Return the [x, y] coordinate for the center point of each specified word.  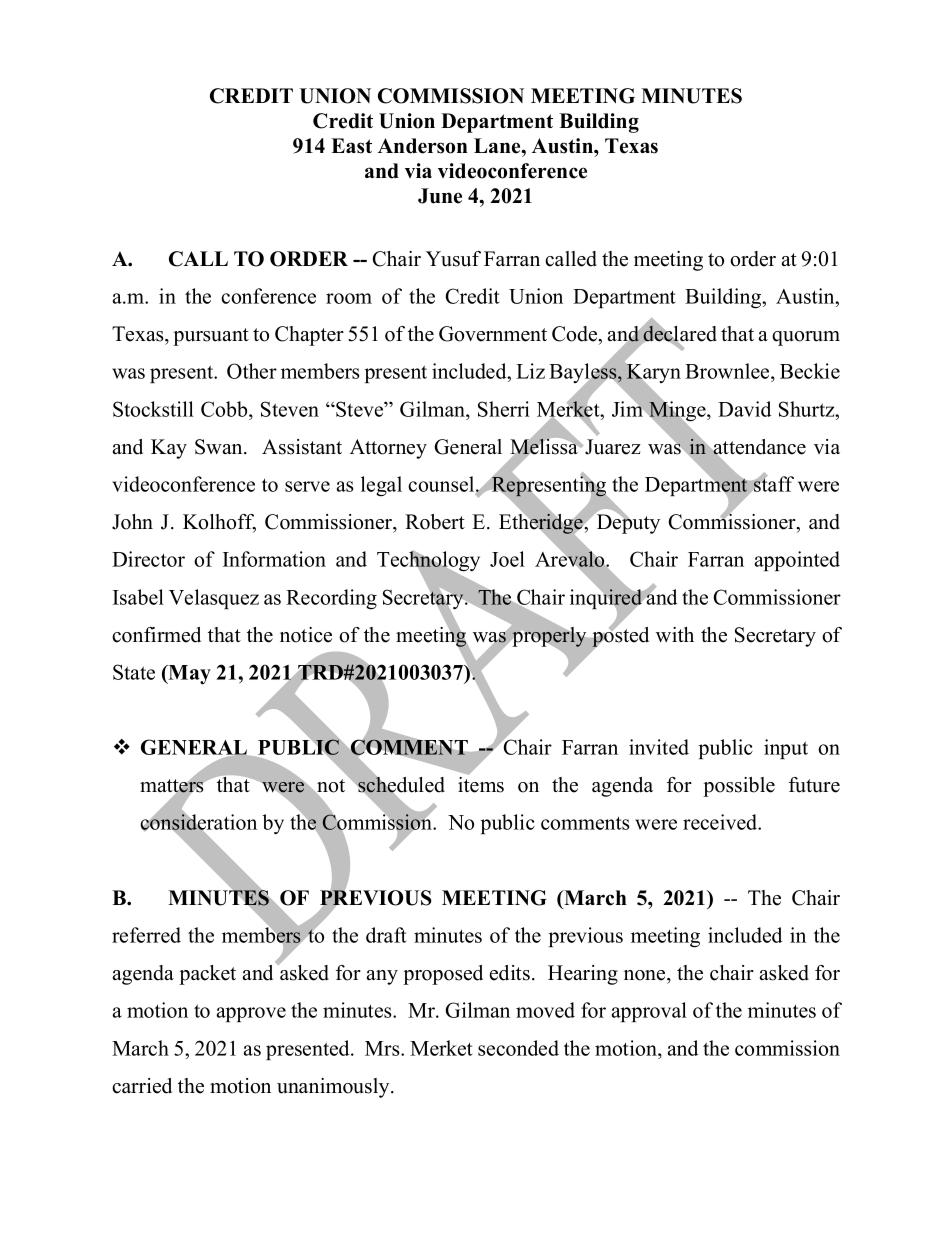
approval [649, 1012]
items [481, 785]
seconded [518, 1048]
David [744, 409]
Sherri [504, 409]
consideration [198, 822]
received [721, 822]
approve [251, 1014]
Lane [498, 146]
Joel [507, 559]
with [675, 634]
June [440, 196]
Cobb [225, 409]
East [351, 146]
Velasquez [214, 599]
